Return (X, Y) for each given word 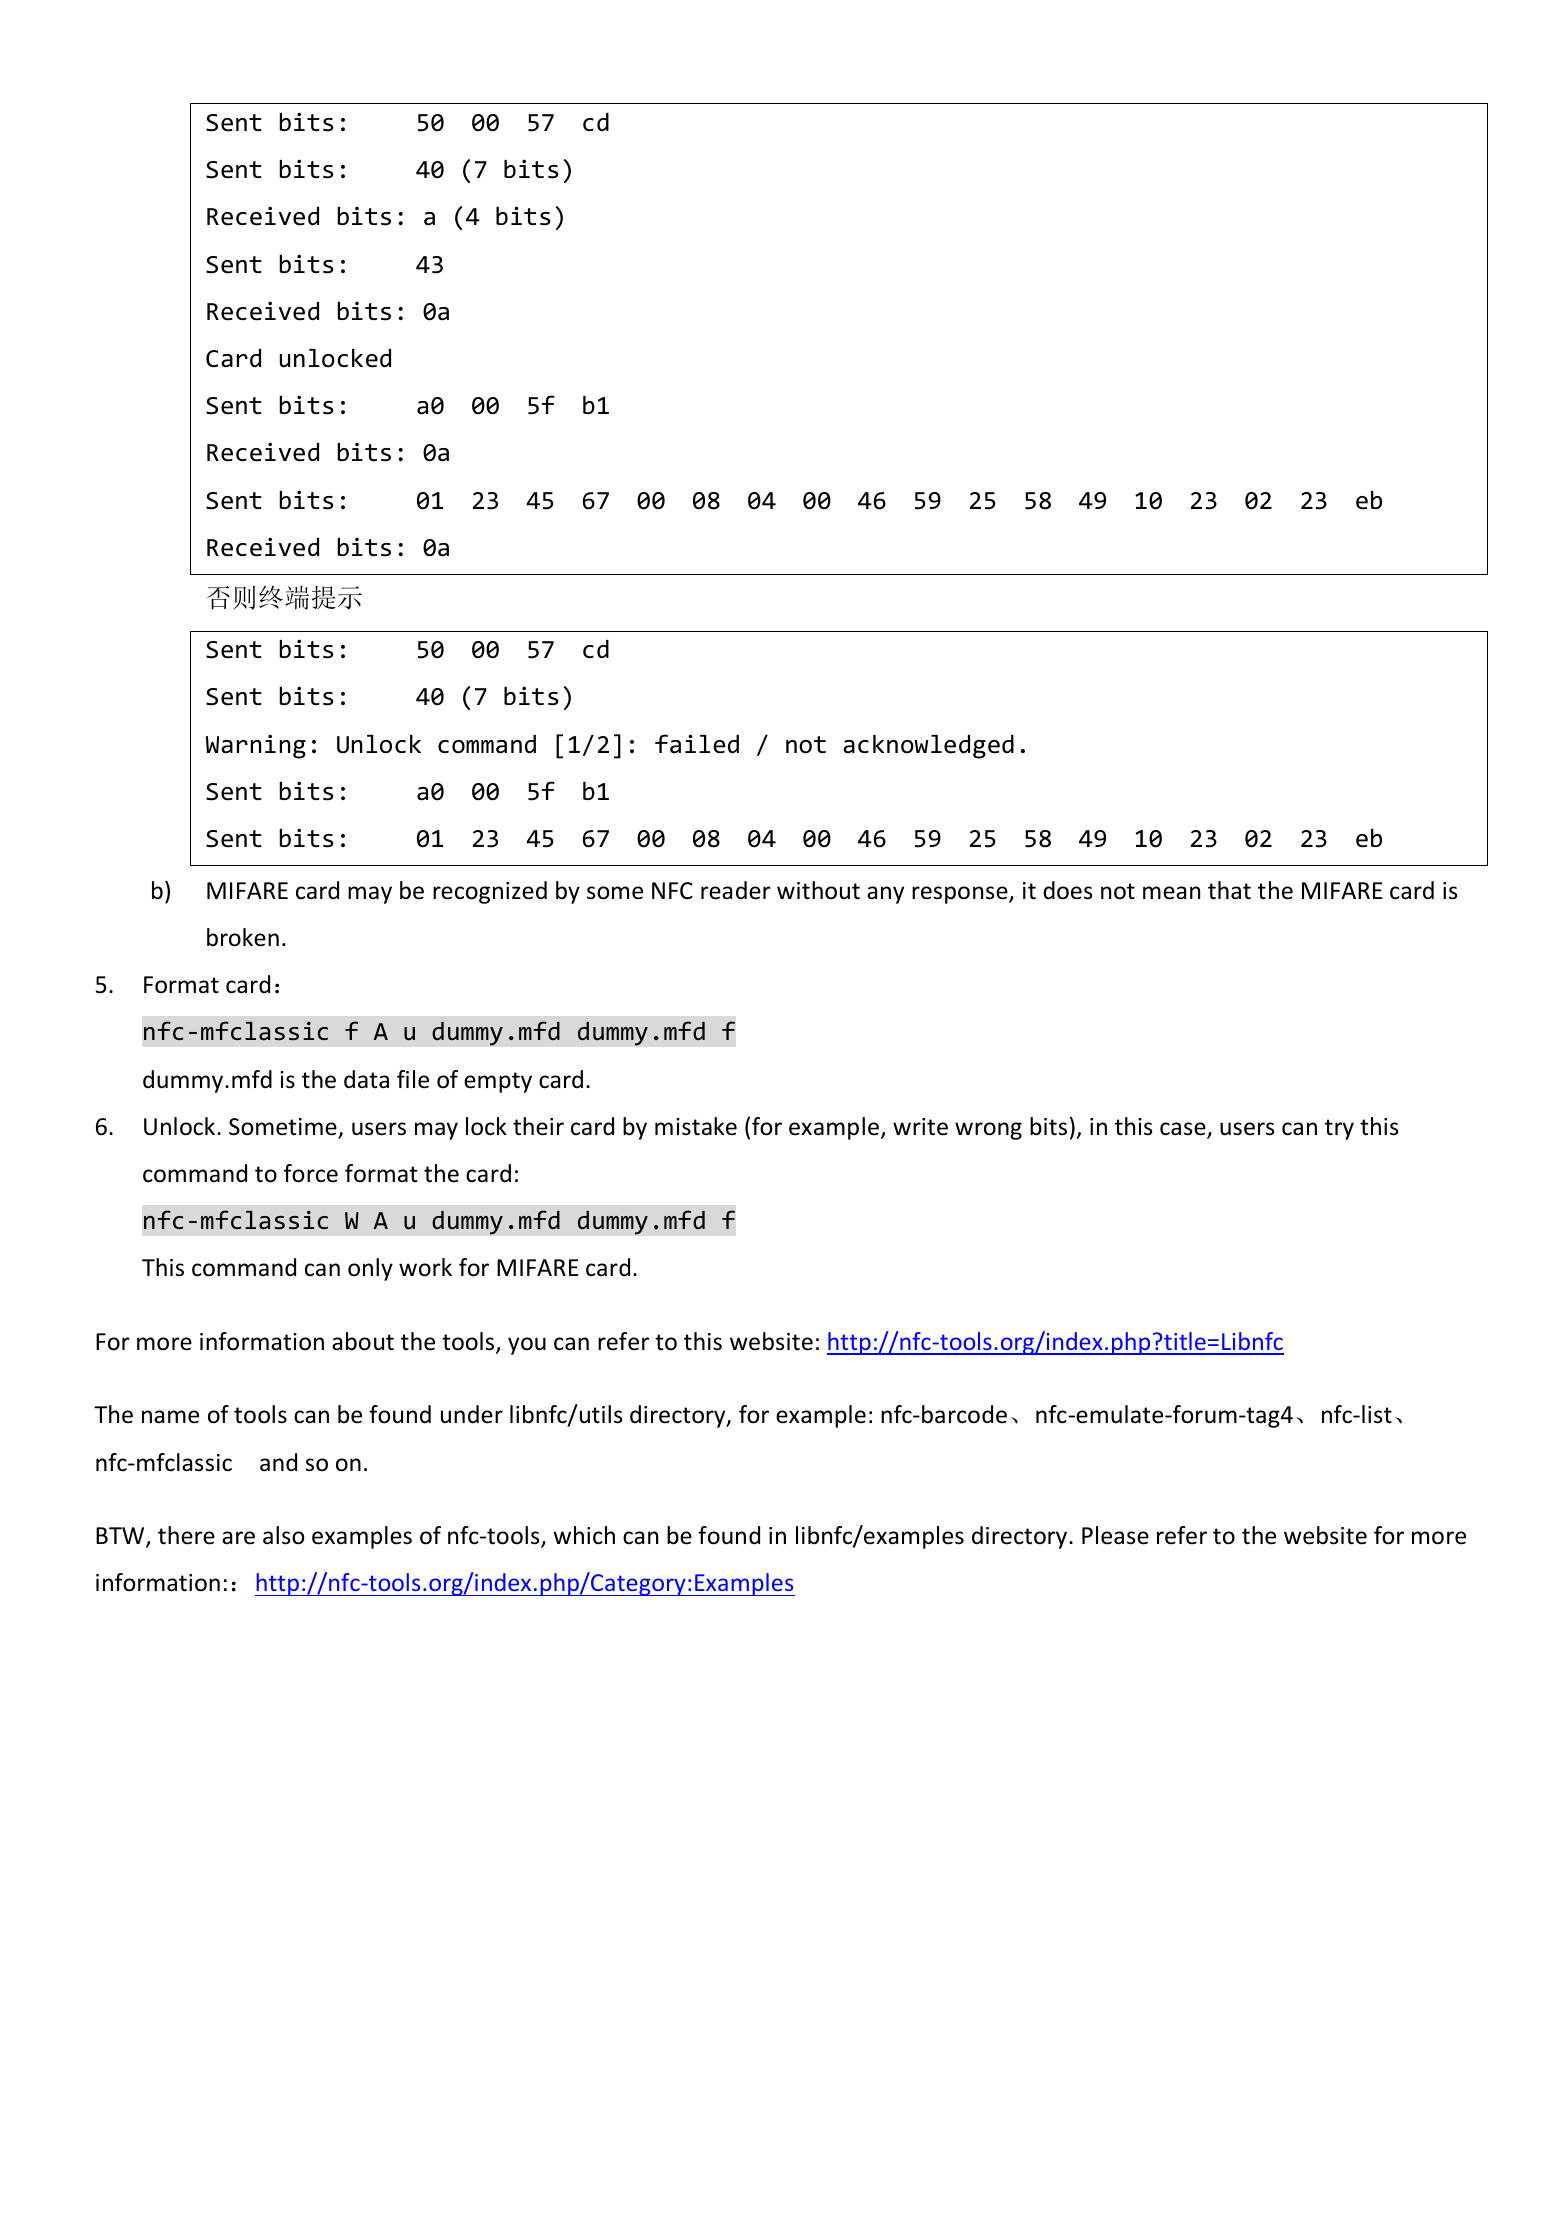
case (1184, 1130)
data (366, 1079)
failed (697, 744)
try (1339, 1129)
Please (1115, 1535)
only (370, 1269)
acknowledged (928, 747)
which (584, 1535)
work (425, 1267)
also (284, 1535)
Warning (256, 746)
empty (498, 1082)
